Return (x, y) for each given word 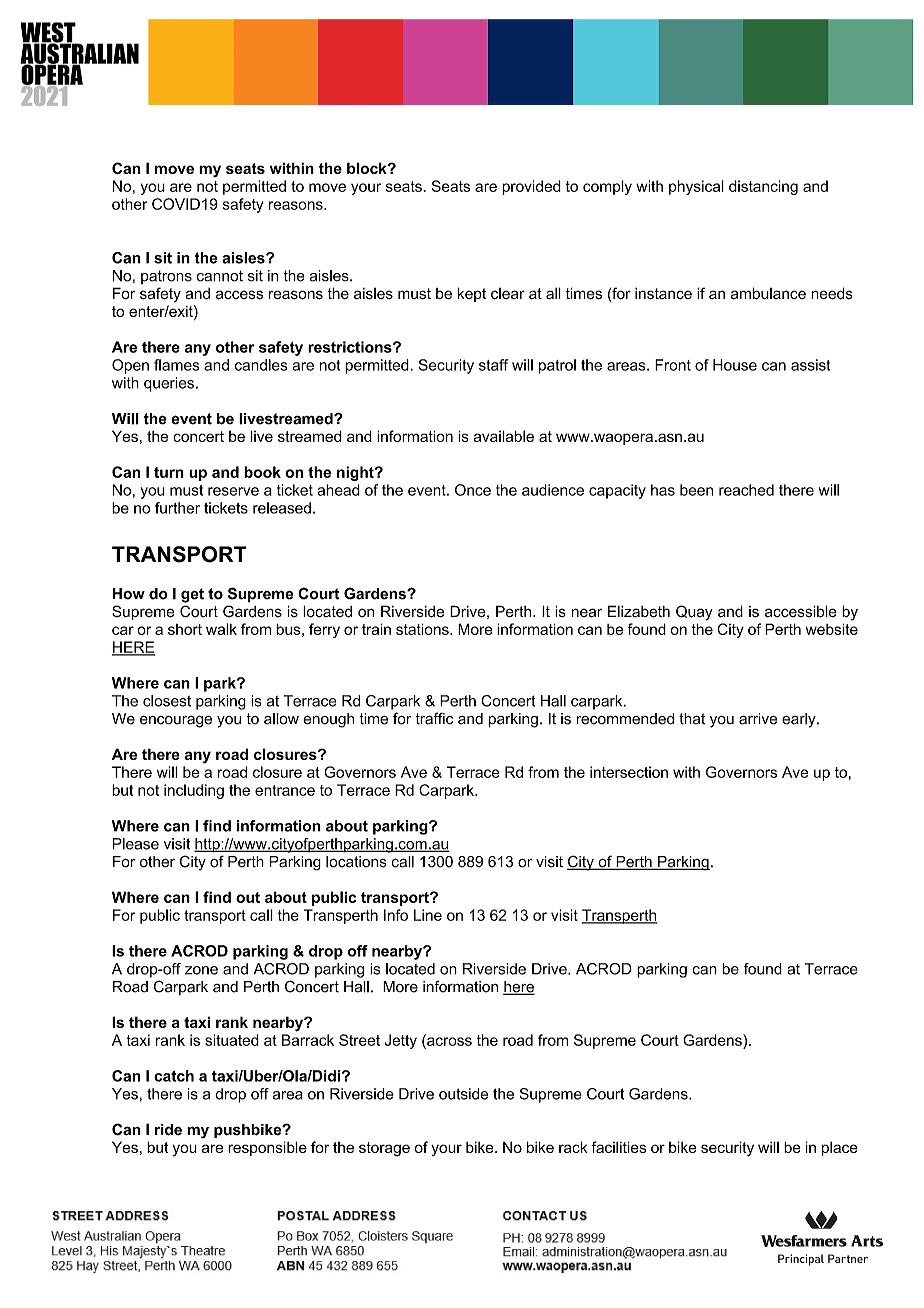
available (504, 436)
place (840, 1148)
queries (169, 384)
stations (423, 629)
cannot (220, 276)
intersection (629, 772)
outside (463, 1094)
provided (531, 187)
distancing (763, 187)
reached (746, 490)
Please (136, 844)
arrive (758, 719)
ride (168, 1130)
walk (221, 629)
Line (428, 915)
